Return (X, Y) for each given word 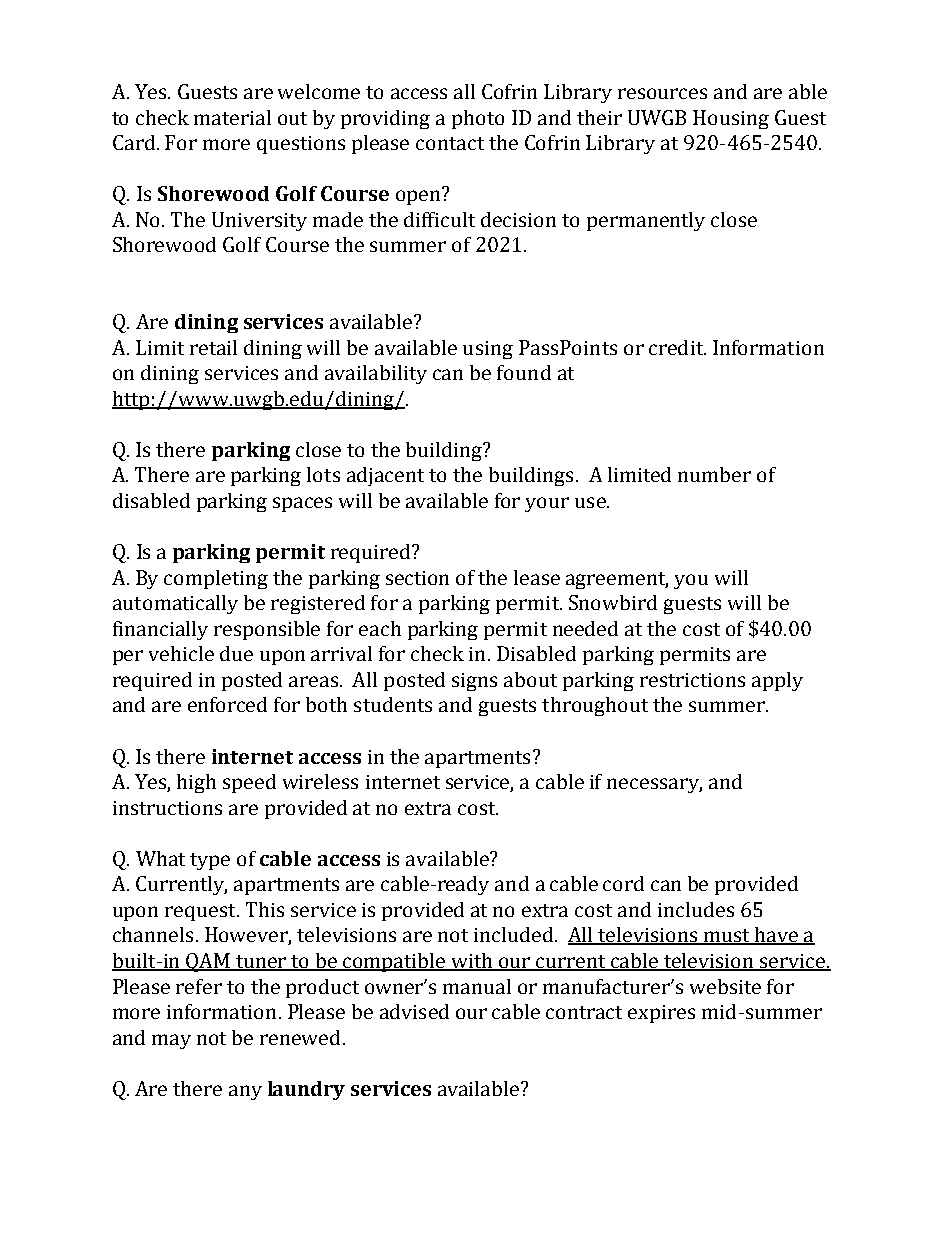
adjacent (385, 476)
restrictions (692, 680)
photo (478, 119)
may (171, 1041)
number (714, 474)
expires (661, 1014)
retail (213, 347)
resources (662, 93)
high (196, 783)
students (393, 704)
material (232, 117)
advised (414, 1011)
